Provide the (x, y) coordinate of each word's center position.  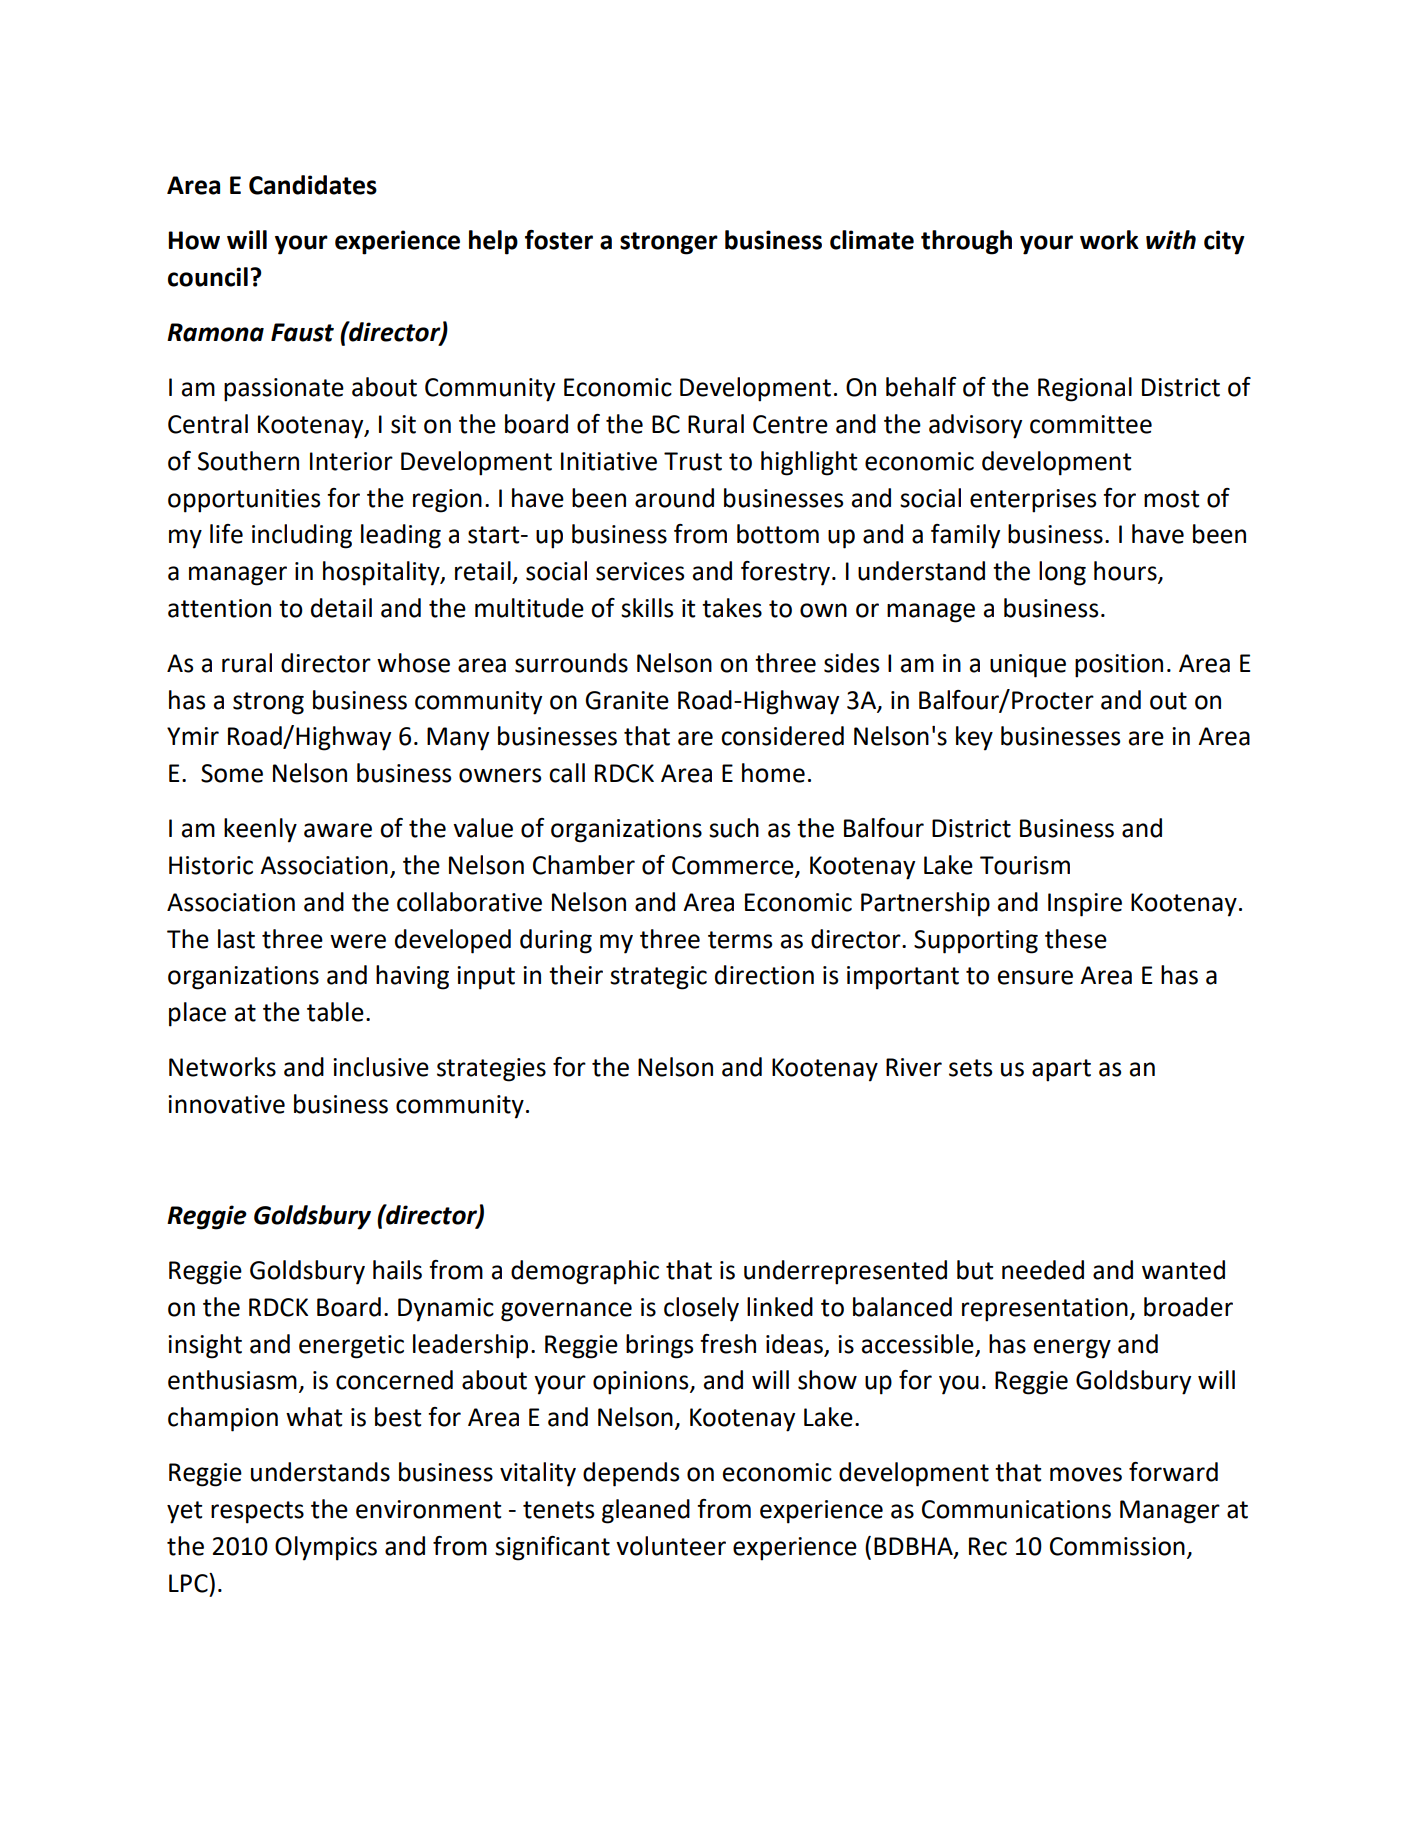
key (974, 738)
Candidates (313, 185)
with (1171, 240)
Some (232, 773)
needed (1043, 1270)
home (773, 773)
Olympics (326, 1548)
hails (397, 1270)
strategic (658, 978)
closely (701, 1309)
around (674, 498)
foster (559, 240)
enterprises (1033, 501)
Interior (351, 461)
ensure (1035, 977)
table (335, 1012)
